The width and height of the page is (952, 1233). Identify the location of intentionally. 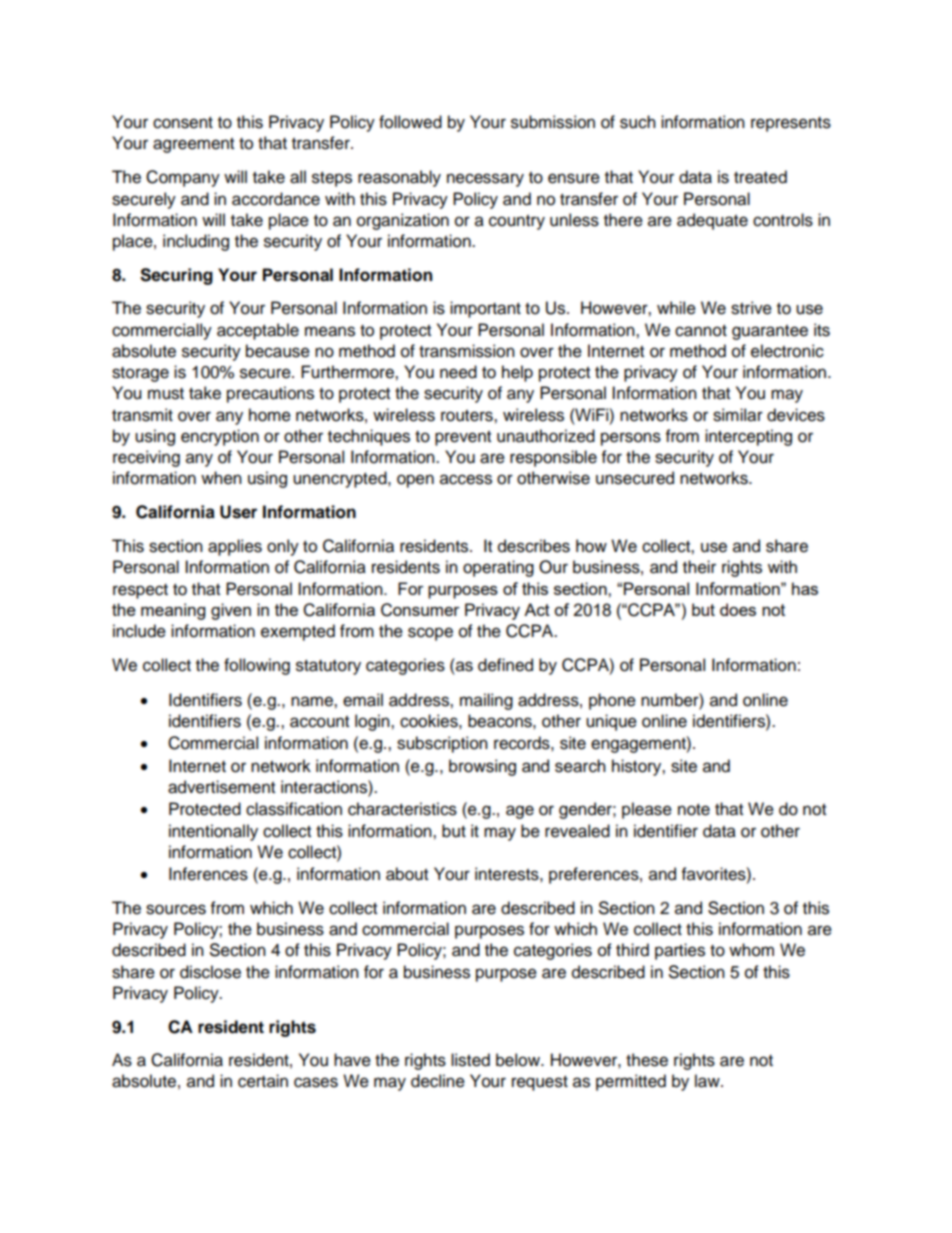
(213, 832).
